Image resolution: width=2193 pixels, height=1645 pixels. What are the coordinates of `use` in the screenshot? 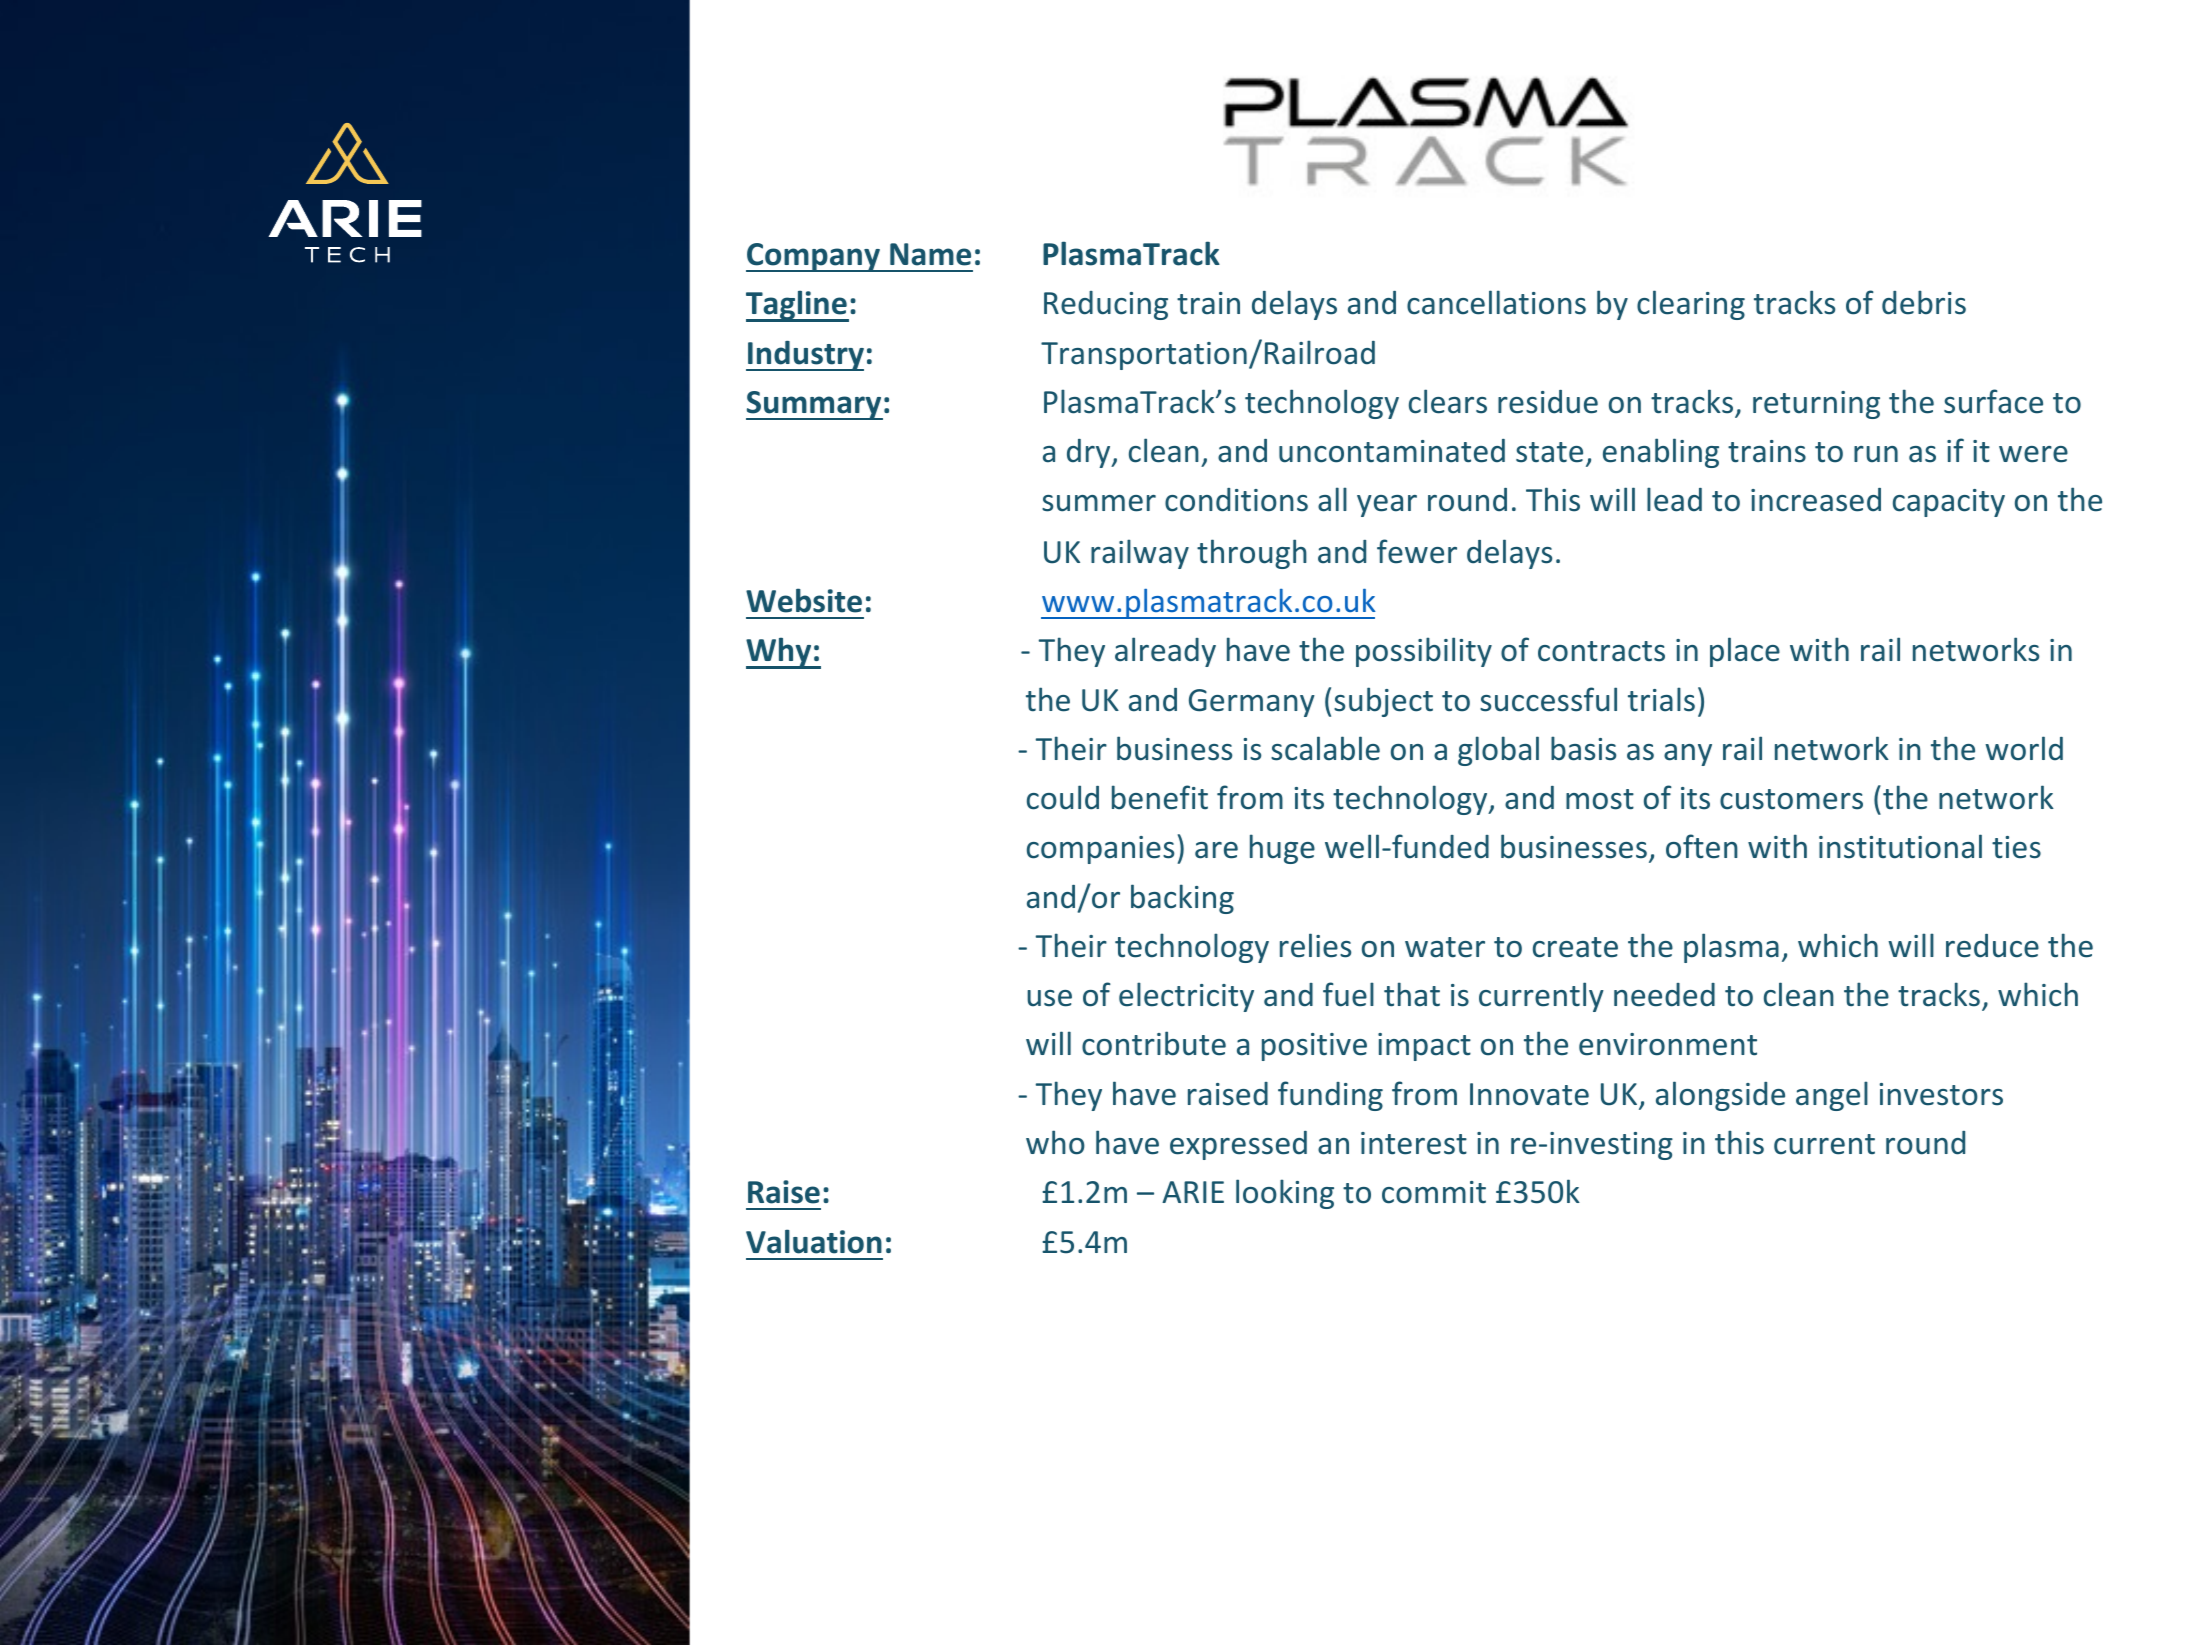 It's located at (1049, 998).
